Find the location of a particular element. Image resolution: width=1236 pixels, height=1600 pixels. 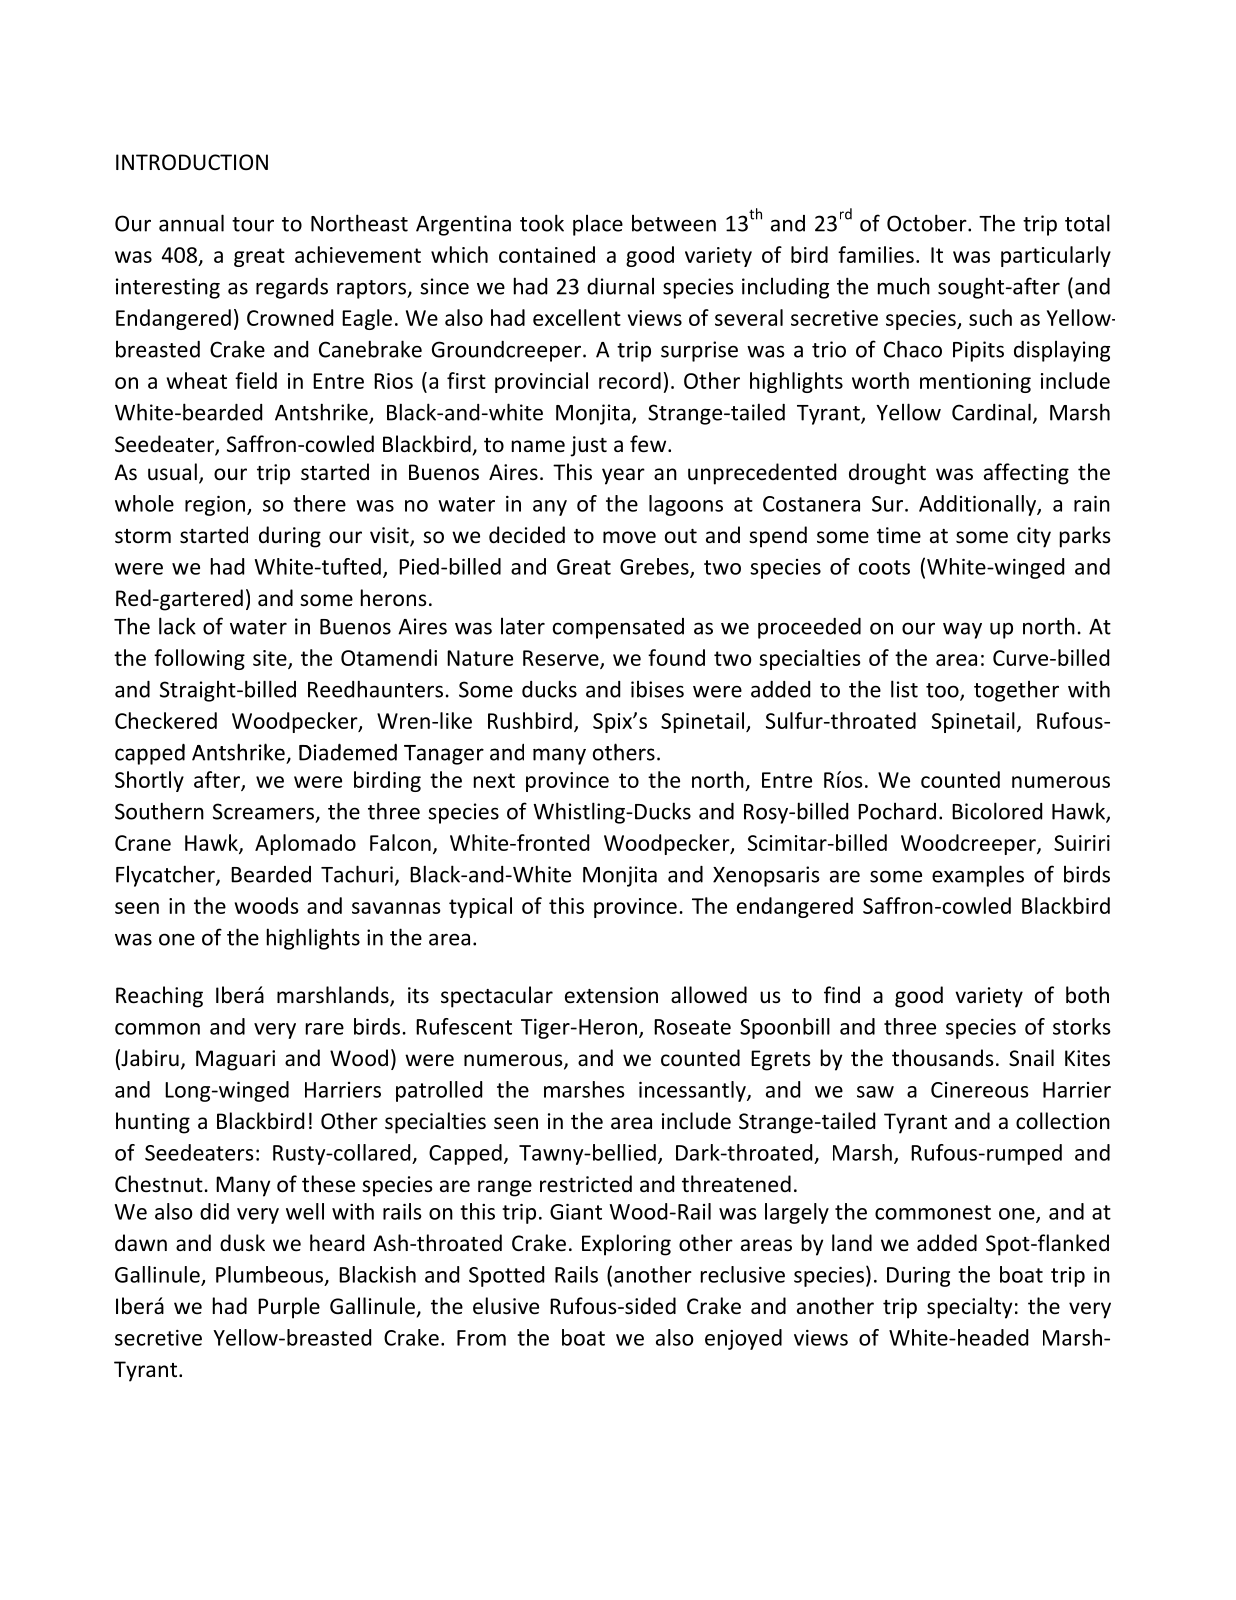

Purple is located at coordinates (289, 1308).
